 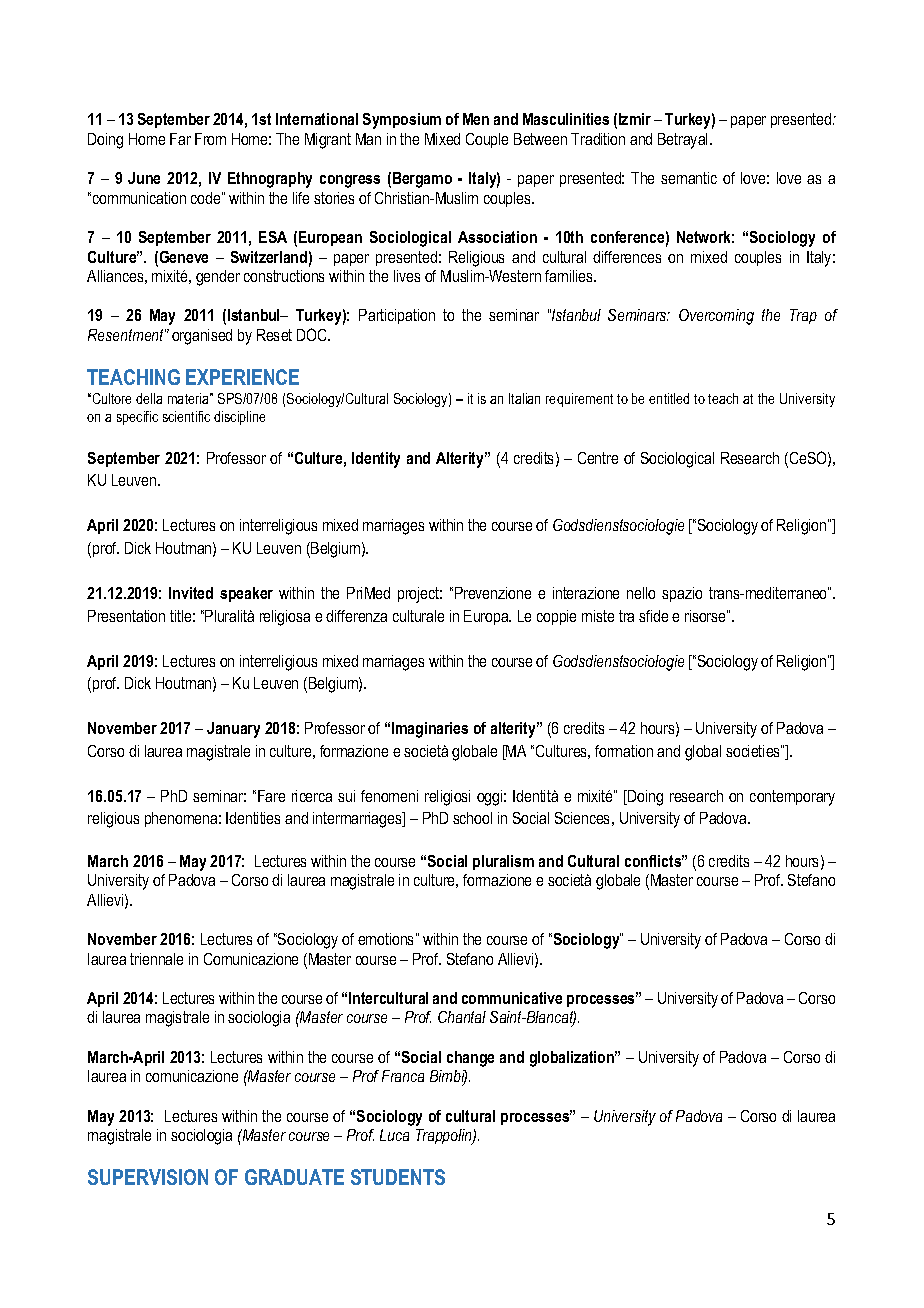 What do you see at coordinates (624, 751) in the document?
I see `formation` at bounding box center [624, 751].
